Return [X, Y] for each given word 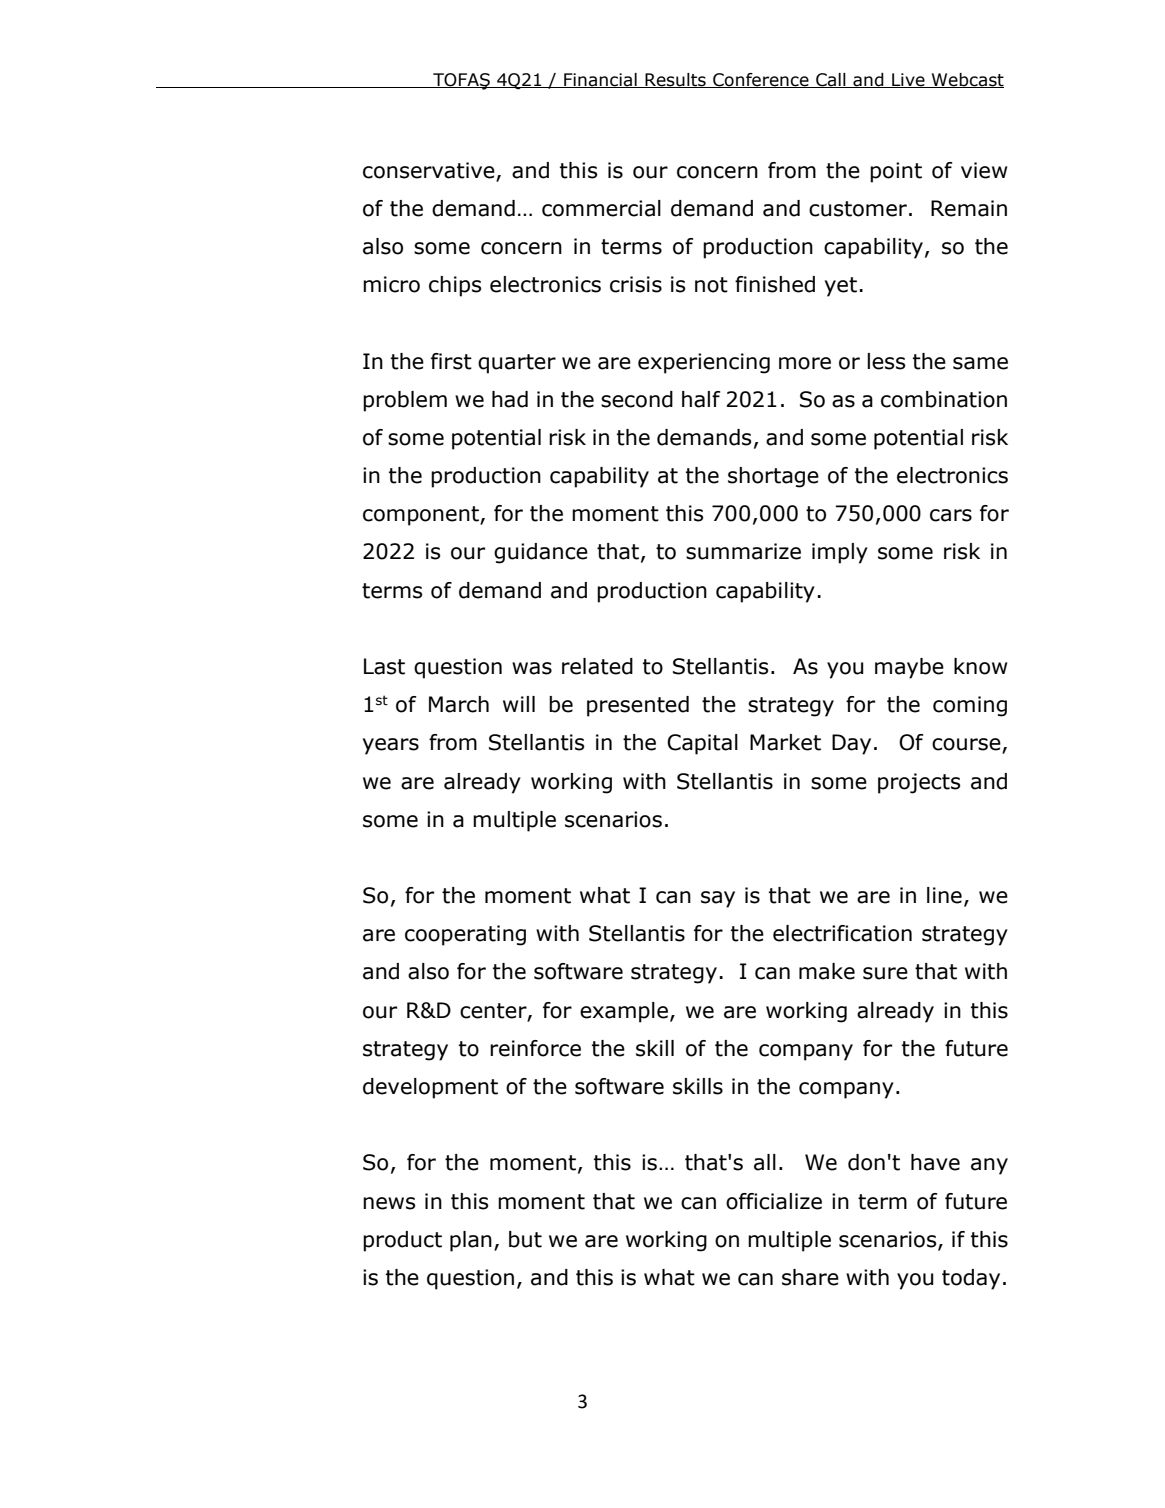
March [459, 704]
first [451, 361]
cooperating [465, 935]
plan [471, 1241]
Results [675, 80]
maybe [909, 668]
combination [944, 399]
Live [908, 80]
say [718, 899]
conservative [429, 170]
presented [638, 706]
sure [885, 973]
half [701, 399]
